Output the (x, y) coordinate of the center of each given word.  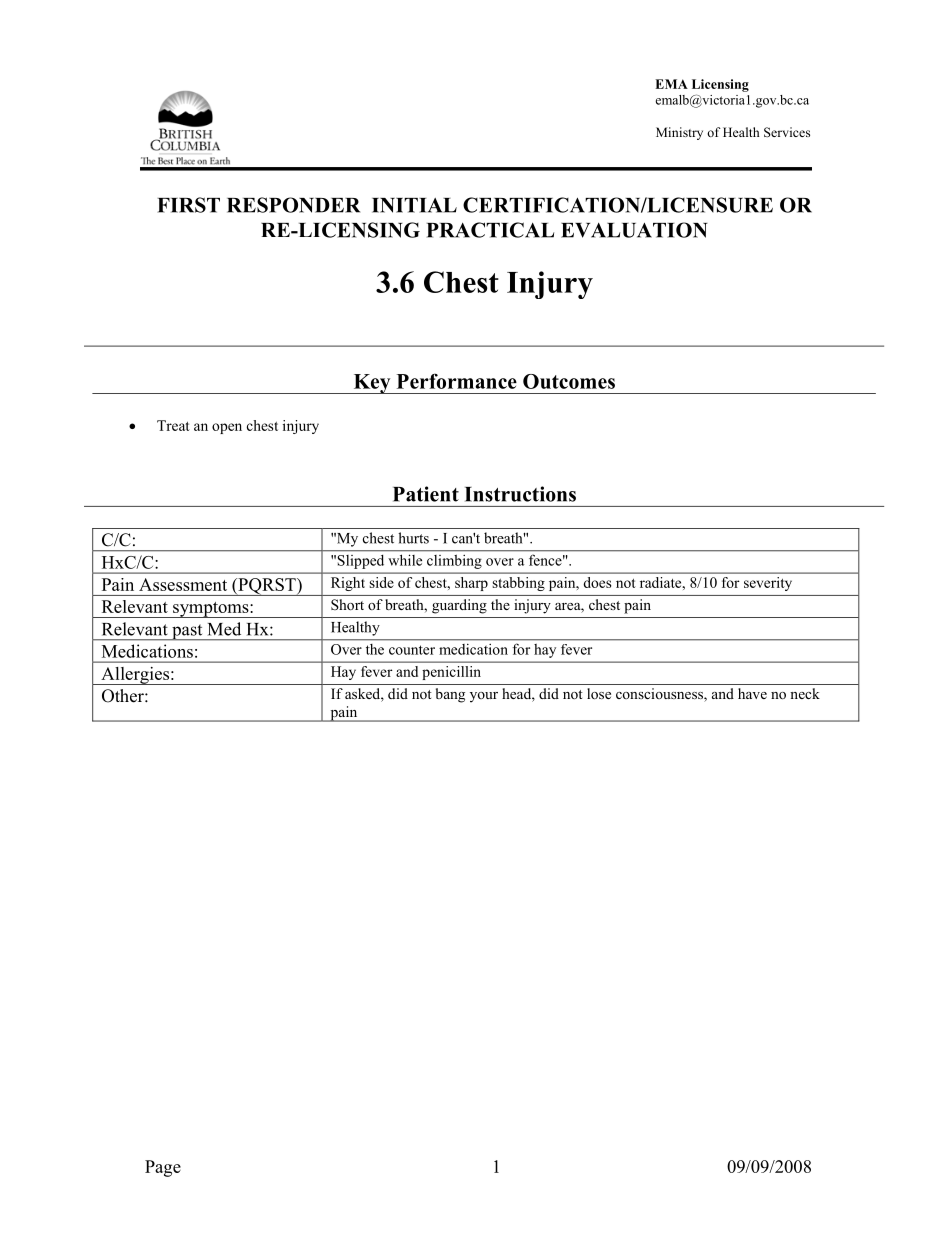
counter (412, 650)
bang (450, 695)
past (187, 632)
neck (805, 693)
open (227, 428)
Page (163, 1168)
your (484, 697)
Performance (457, 381)
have (752, 693)
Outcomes (569, 381)
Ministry (679, 133)
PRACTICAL (490, 230)
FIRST (188, 205)
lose (599, 694)
